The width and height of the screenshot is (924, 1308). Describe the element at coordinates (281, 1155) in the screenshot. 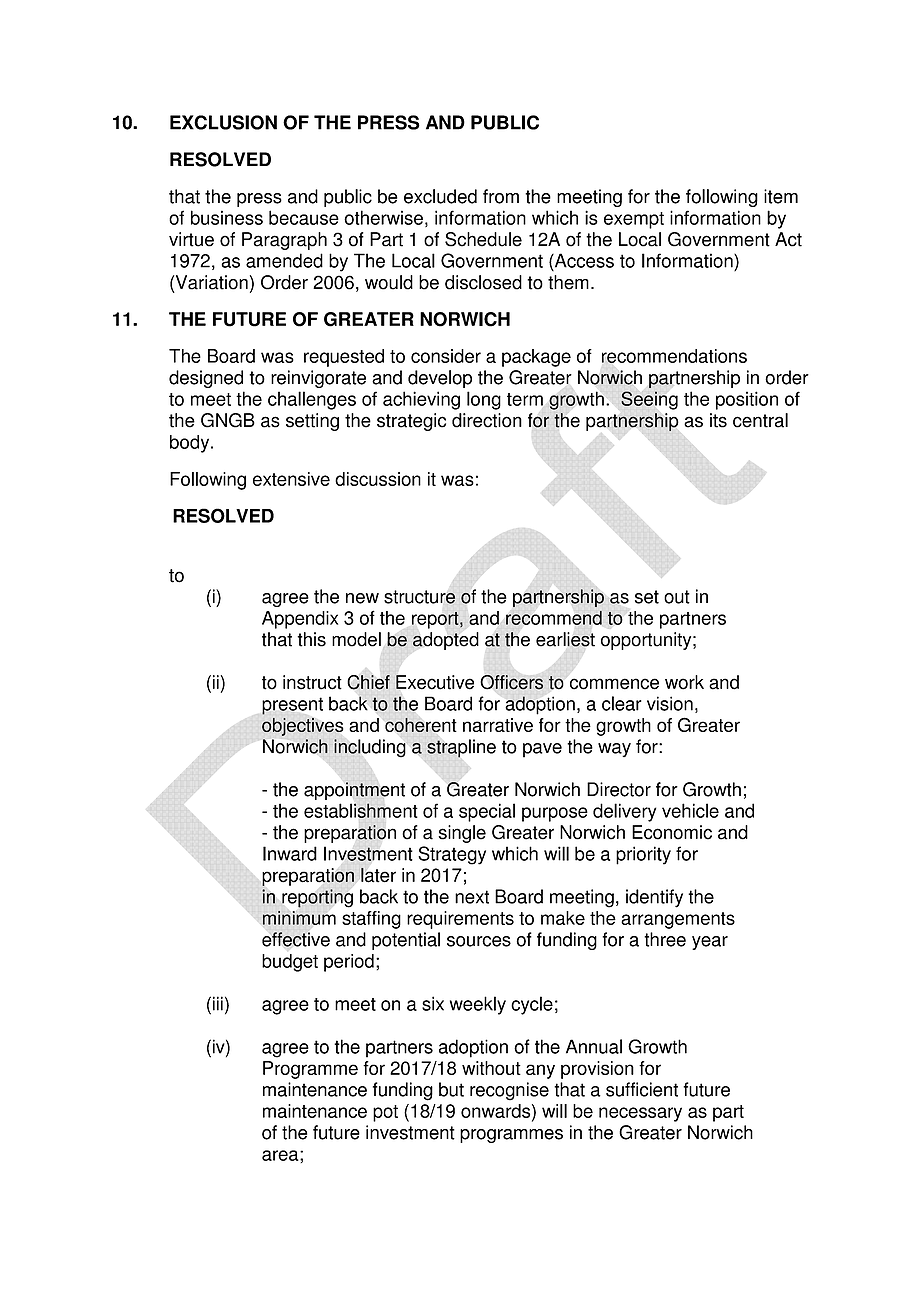

I see `area` at that location.
